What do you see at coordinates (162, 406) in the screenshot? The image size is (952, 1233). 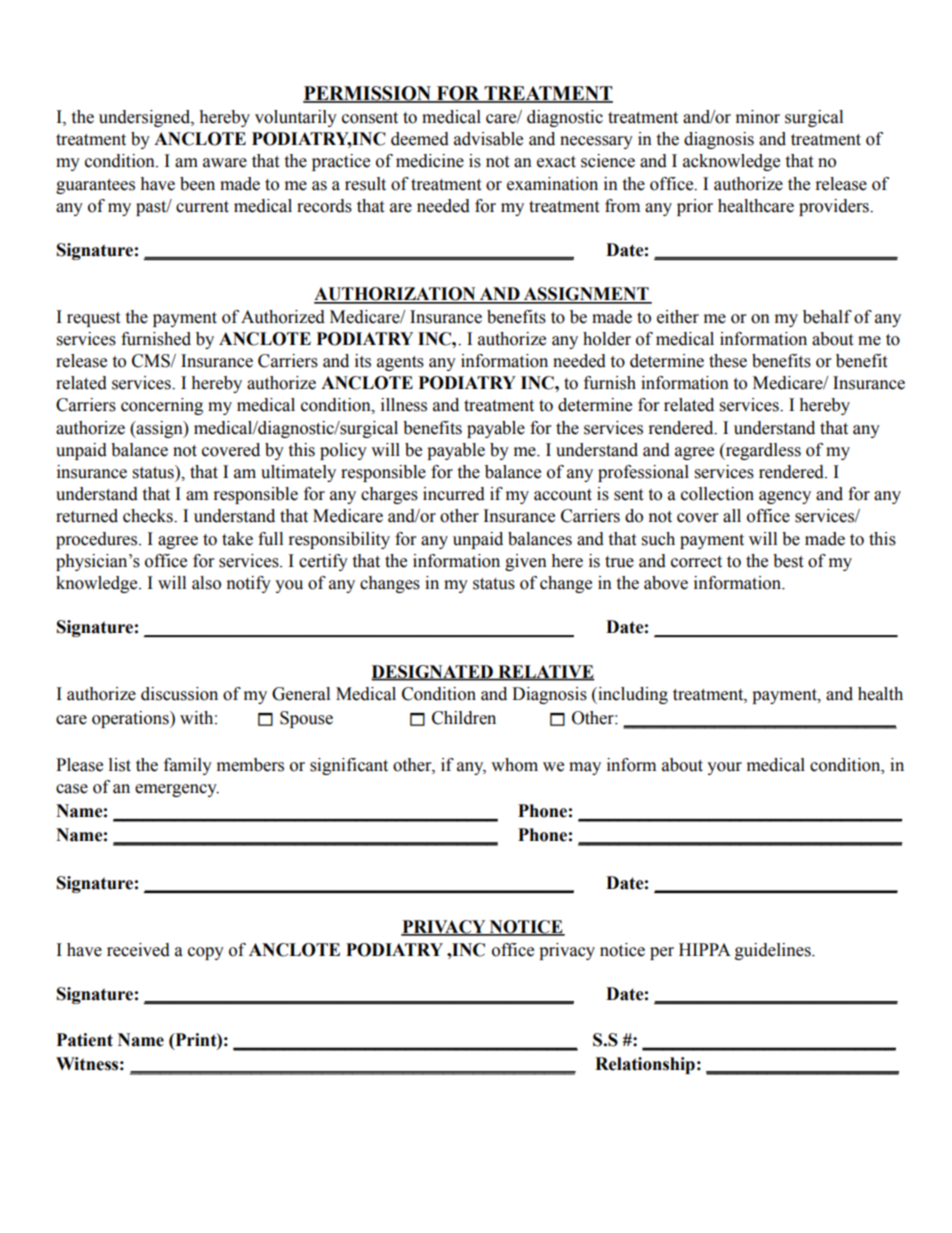 I see `concerning` at bounding box center [162, 406].
